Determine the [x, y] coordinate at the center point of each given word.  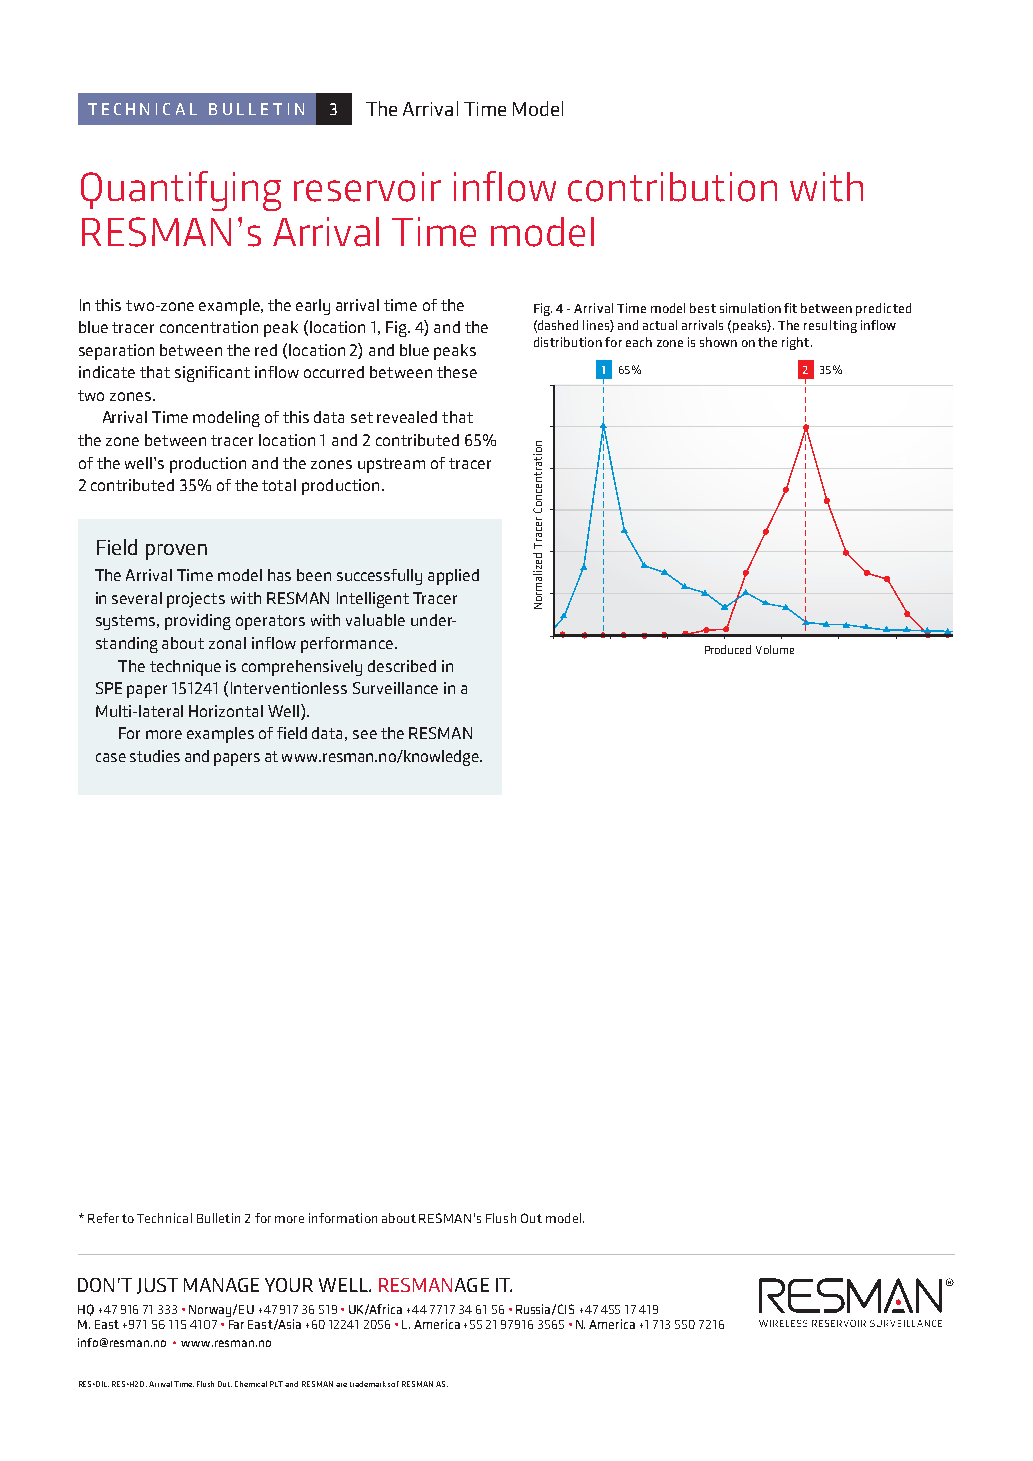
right [797, 343]
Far [236, 1324]
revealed [407, 417]
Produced [728, 649]
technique [185, 668]
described [402, 666]
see [365, 734]
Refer [103, 1218]
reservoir [367, 187]
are [341, 1385]
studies [155, 756]
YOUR [289, 1285]
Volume [775, 649]
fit [790, 308]
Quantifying [181, 191]
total [279, 485]
